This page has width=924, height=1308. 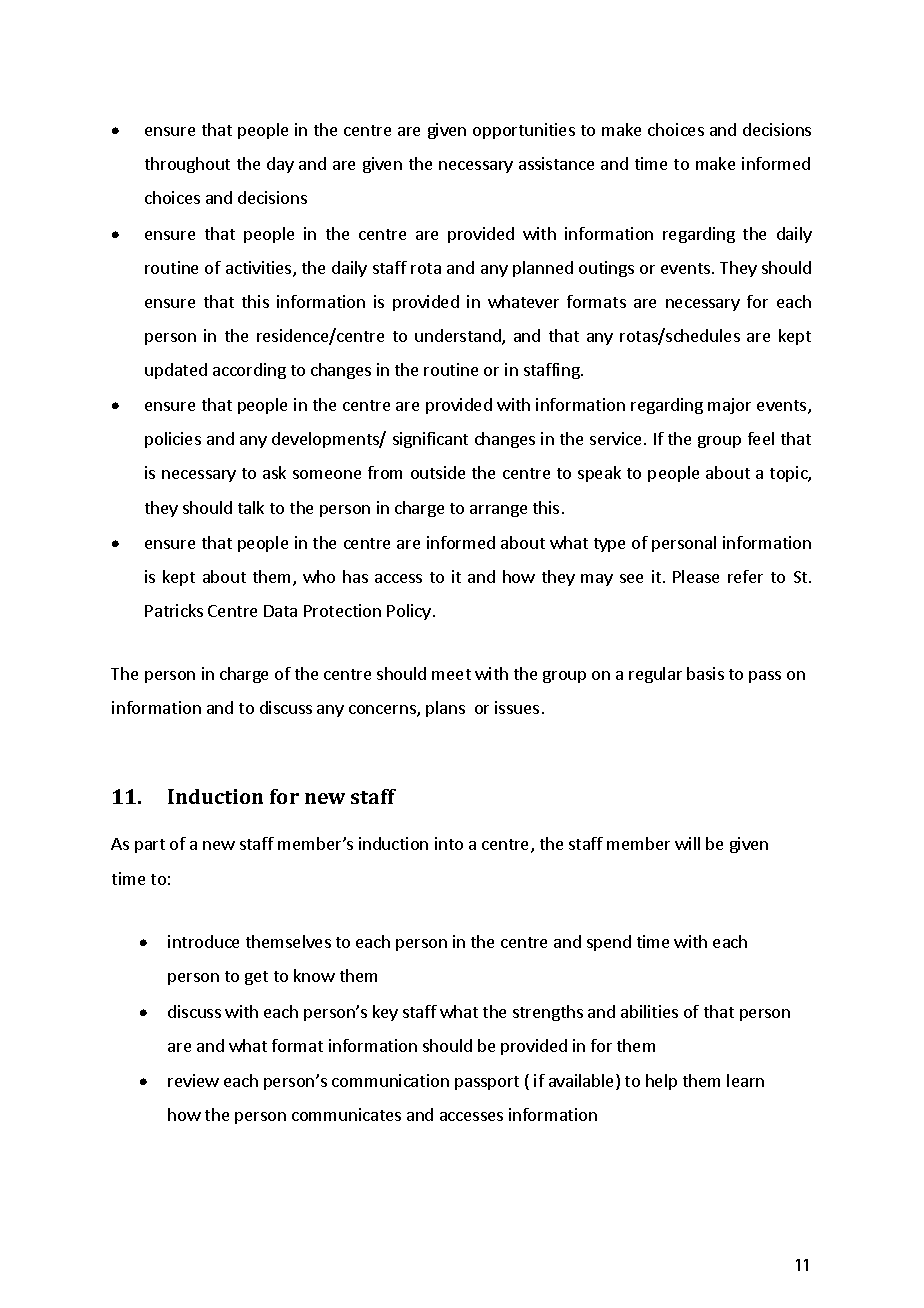 What do you see at coordinates (150, 846) in the page?
I see `part` at bounding box center [150, 846].
